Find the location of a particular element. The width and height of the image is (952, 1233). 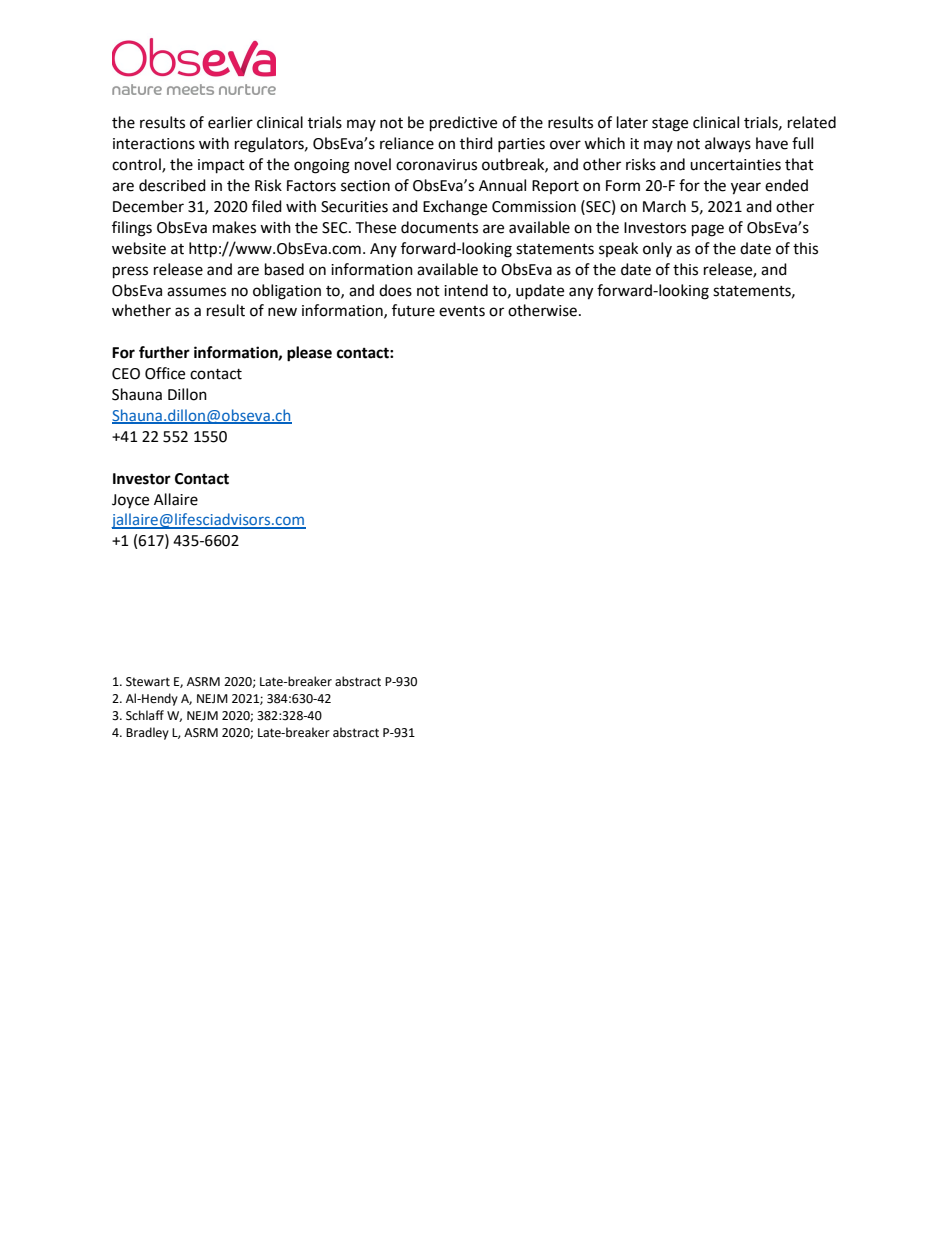

assumes is located at coordinates (196, 292).
